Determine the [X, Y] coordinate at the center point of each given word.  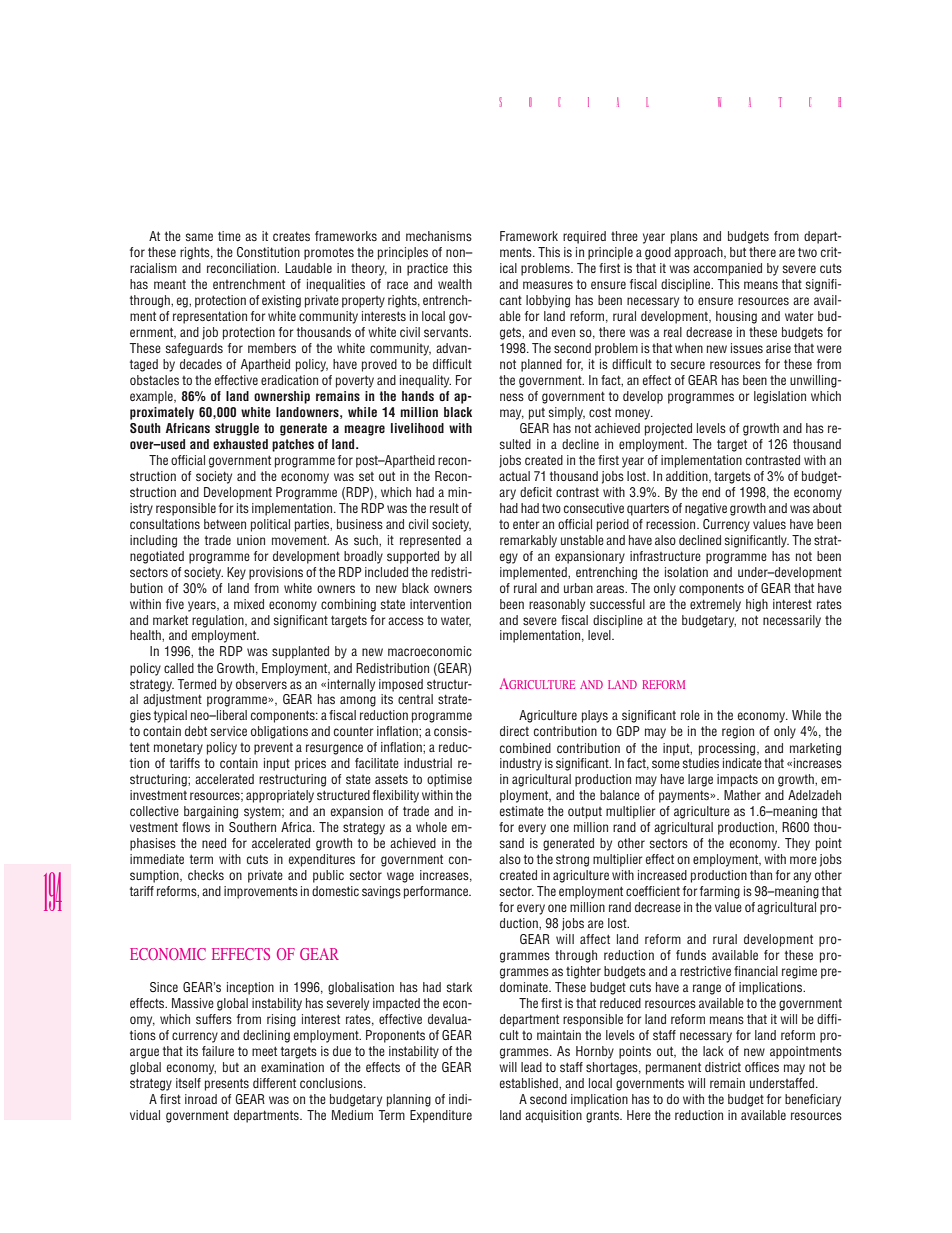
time [229, 236]
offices [762, 1067]
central [415, 699]
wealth [455, 284]
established [530, 1083]
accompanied [727, 269]
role [690, 715]
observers [261, 684]
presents [227, 1084]
